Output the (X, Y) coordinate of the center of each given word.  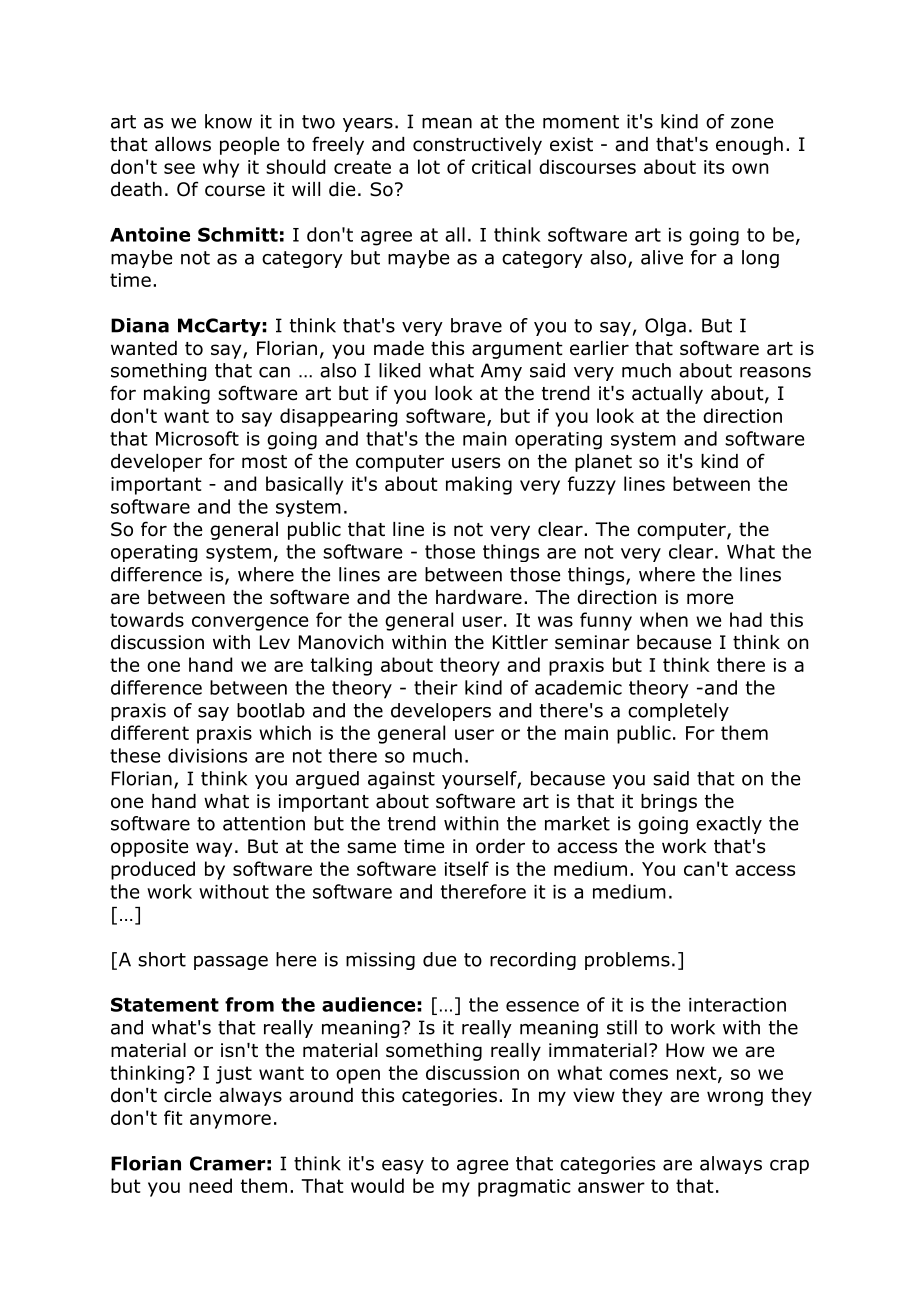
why (221, 168)
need (210, 1185)
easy (403, 1167)
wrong (735, 1098)
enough (749, 146)
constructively (477, 146)
